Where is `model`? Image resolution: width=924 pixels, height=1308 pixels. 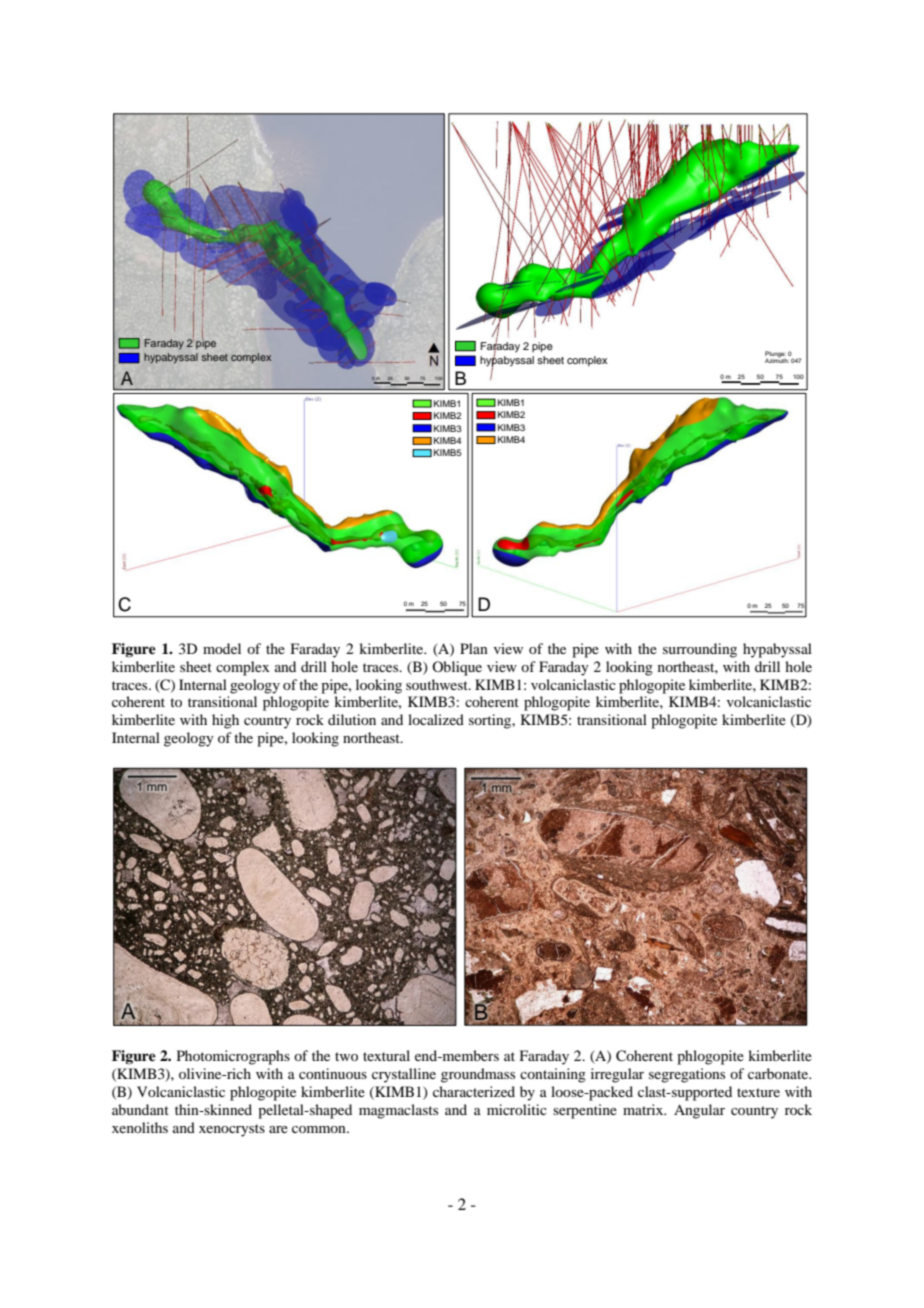
model is located at coordinates (222, 648).
